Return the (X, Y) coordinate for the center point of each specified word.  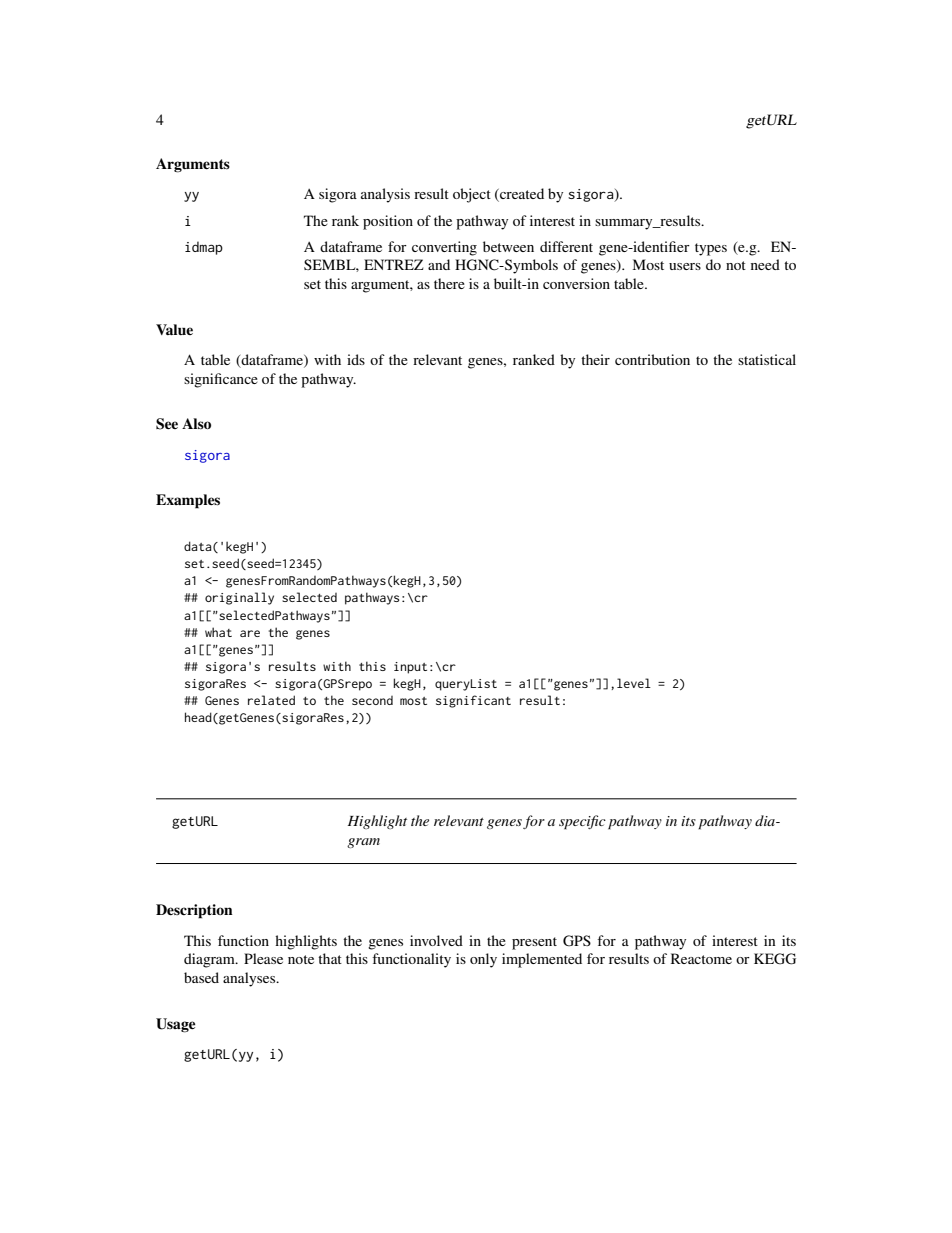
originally (239, 598)
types (711, 249)
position (388, 222)
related (271, 700)
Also (196, 423)
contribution (652, 359)
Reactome (701, 958)
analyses (250, 979)
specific (582, 822)
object (472, 195)
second (372, 700)
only (483, 960)
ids (356, 359)
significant (473, 701)
